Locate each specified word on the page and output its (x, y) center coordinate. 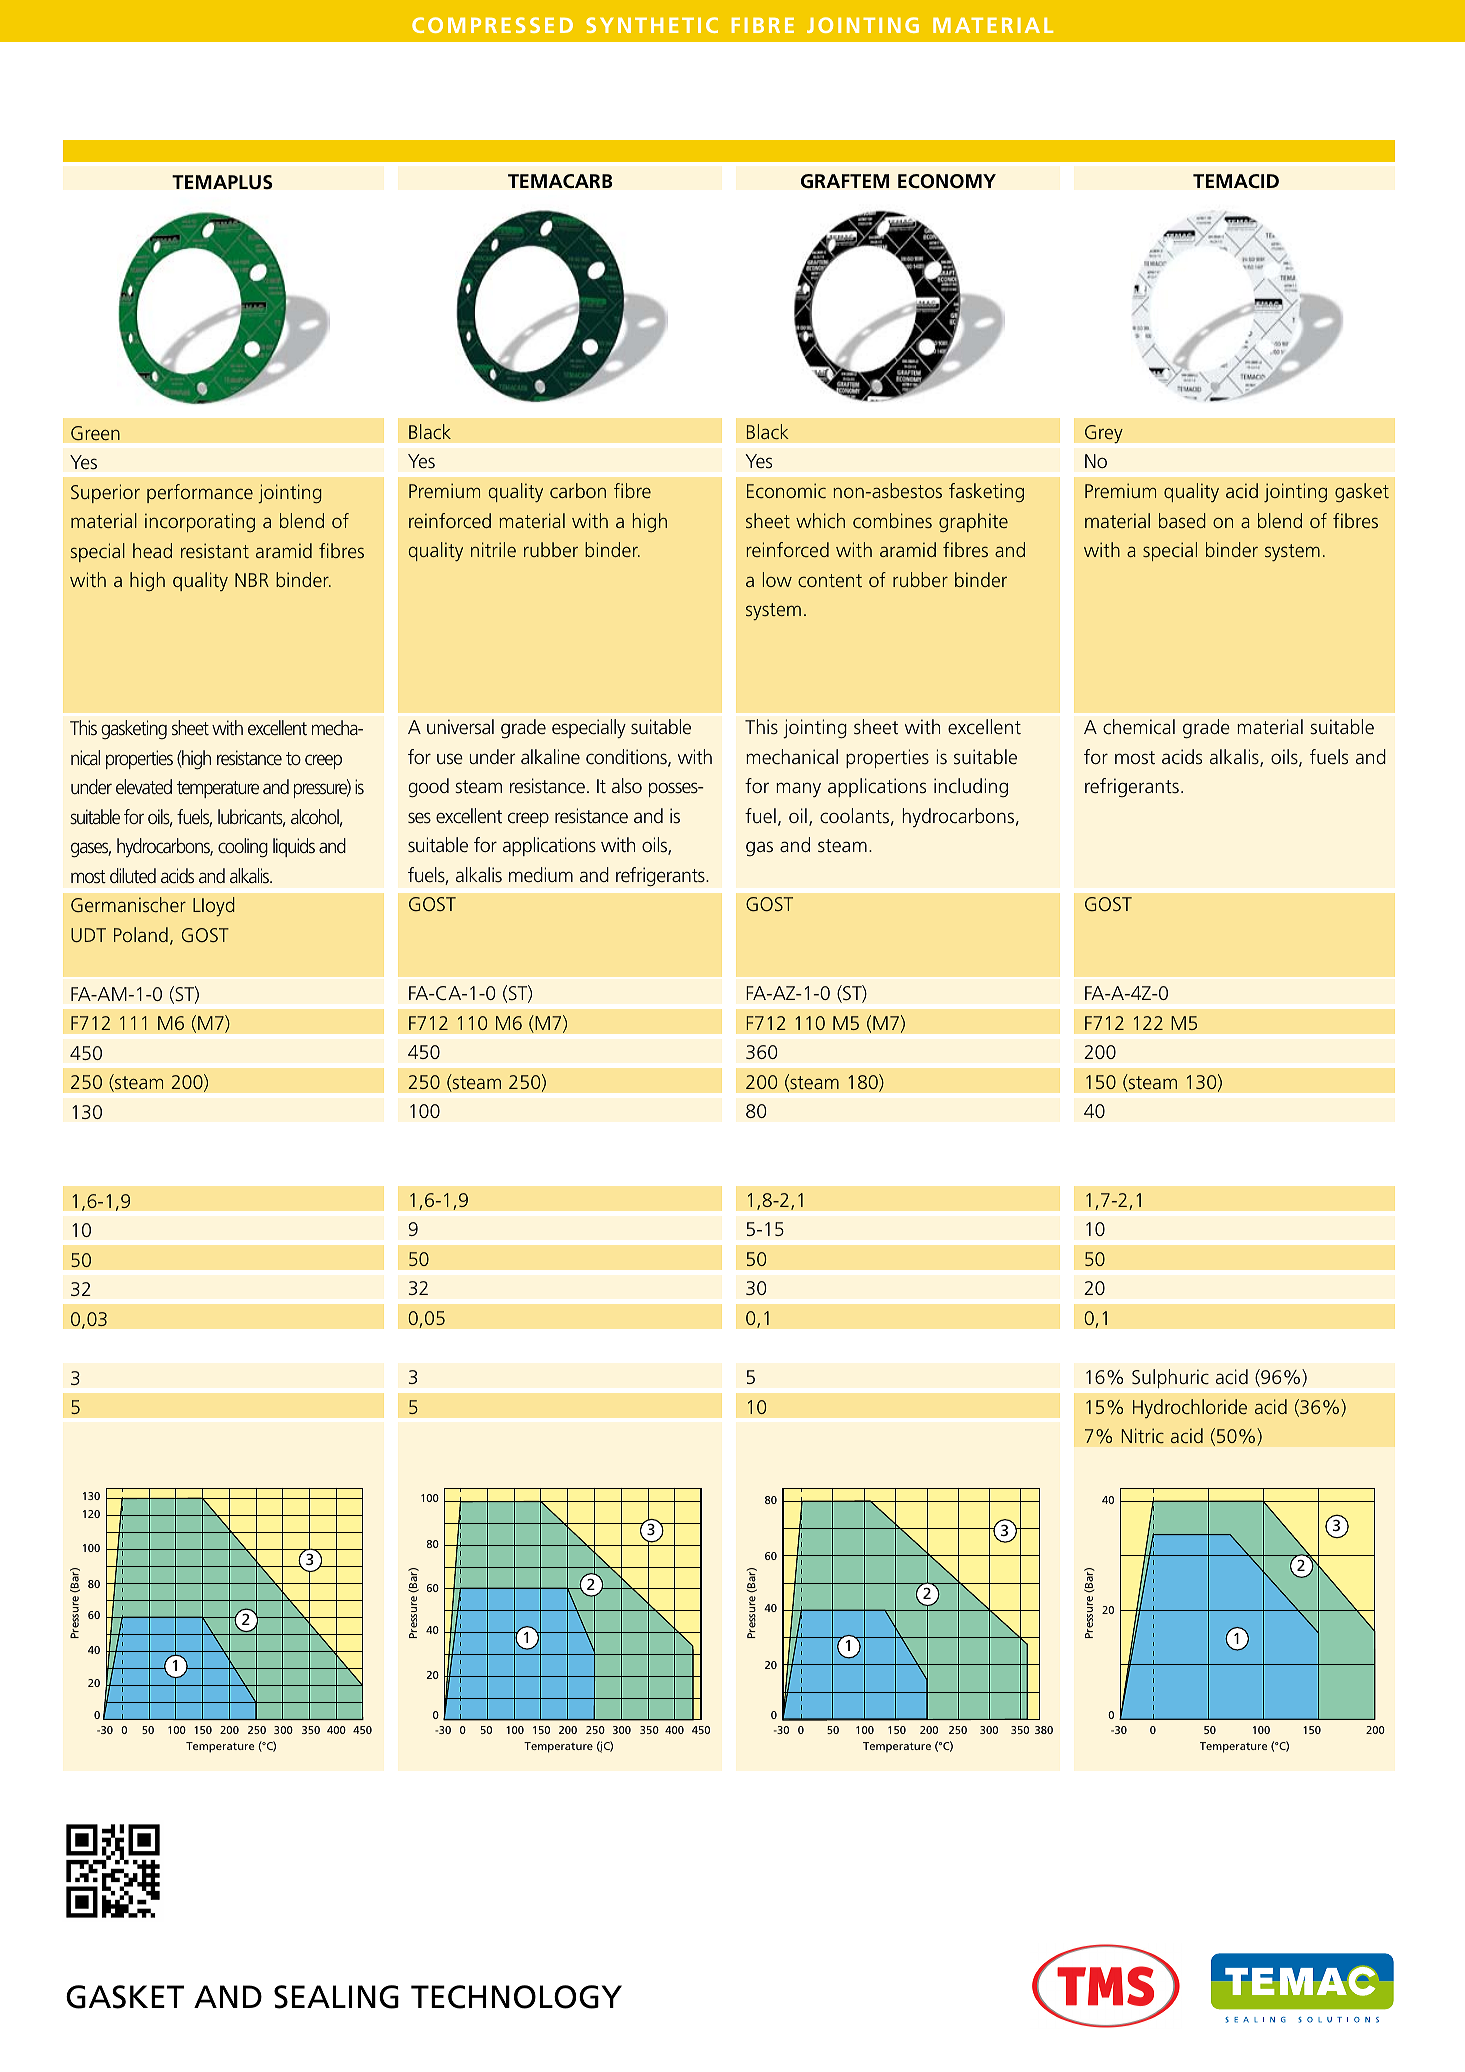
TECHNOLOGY (516, 1997)
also (627, 786)
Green (95, 433)
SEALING (336, 1997)
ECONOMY (947, 181)
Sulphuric (1170, 1378)
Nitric (1142, 1435)
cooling (243, 848)
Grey (1104, 434)
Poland (141, 934)
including (971, 787)
